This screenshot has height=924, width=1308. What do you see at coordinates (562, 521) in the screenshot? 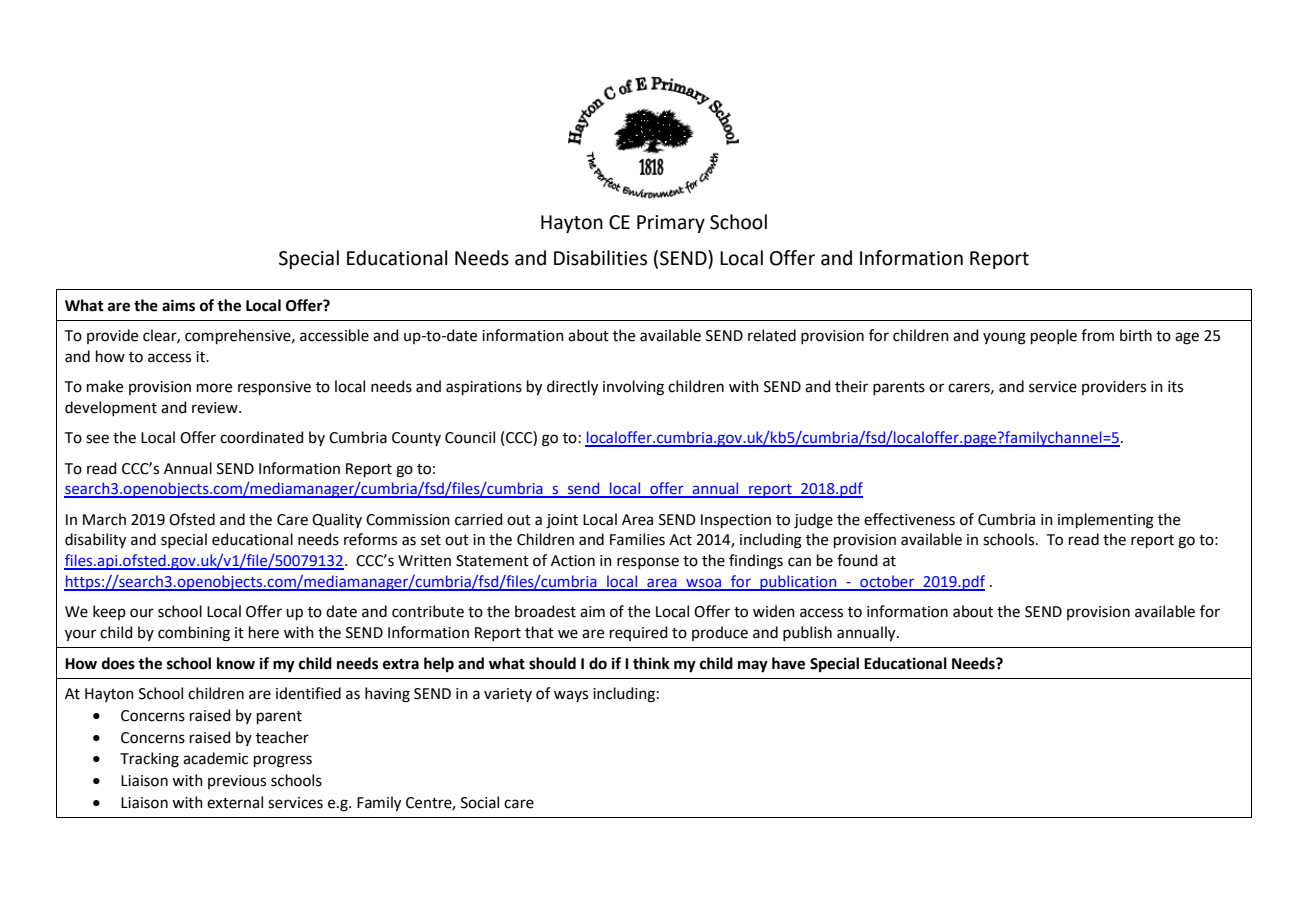
I see `joint` at bounding box center [562, 521].
